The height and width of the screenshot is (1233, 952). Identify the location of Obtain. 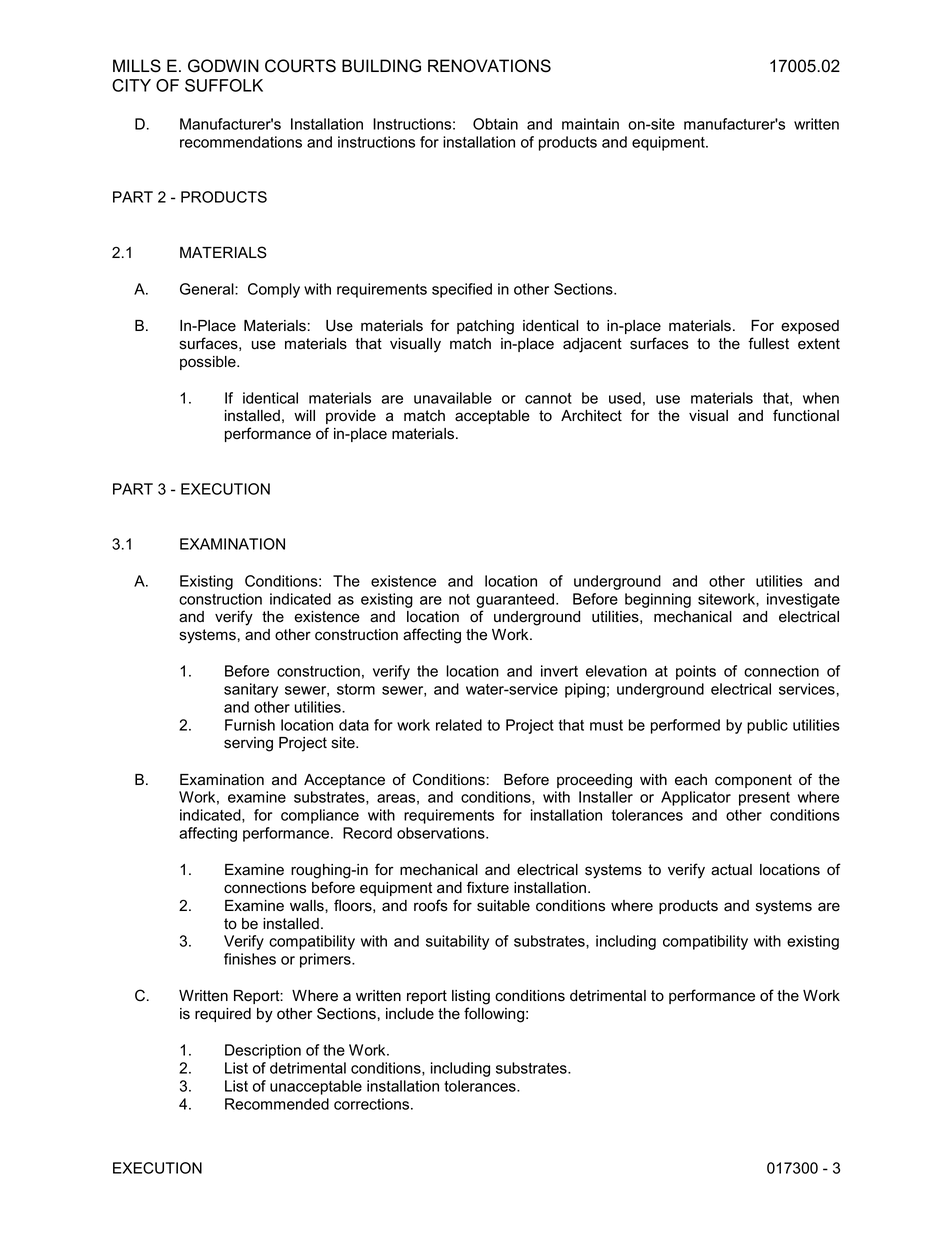
(495, 124).
